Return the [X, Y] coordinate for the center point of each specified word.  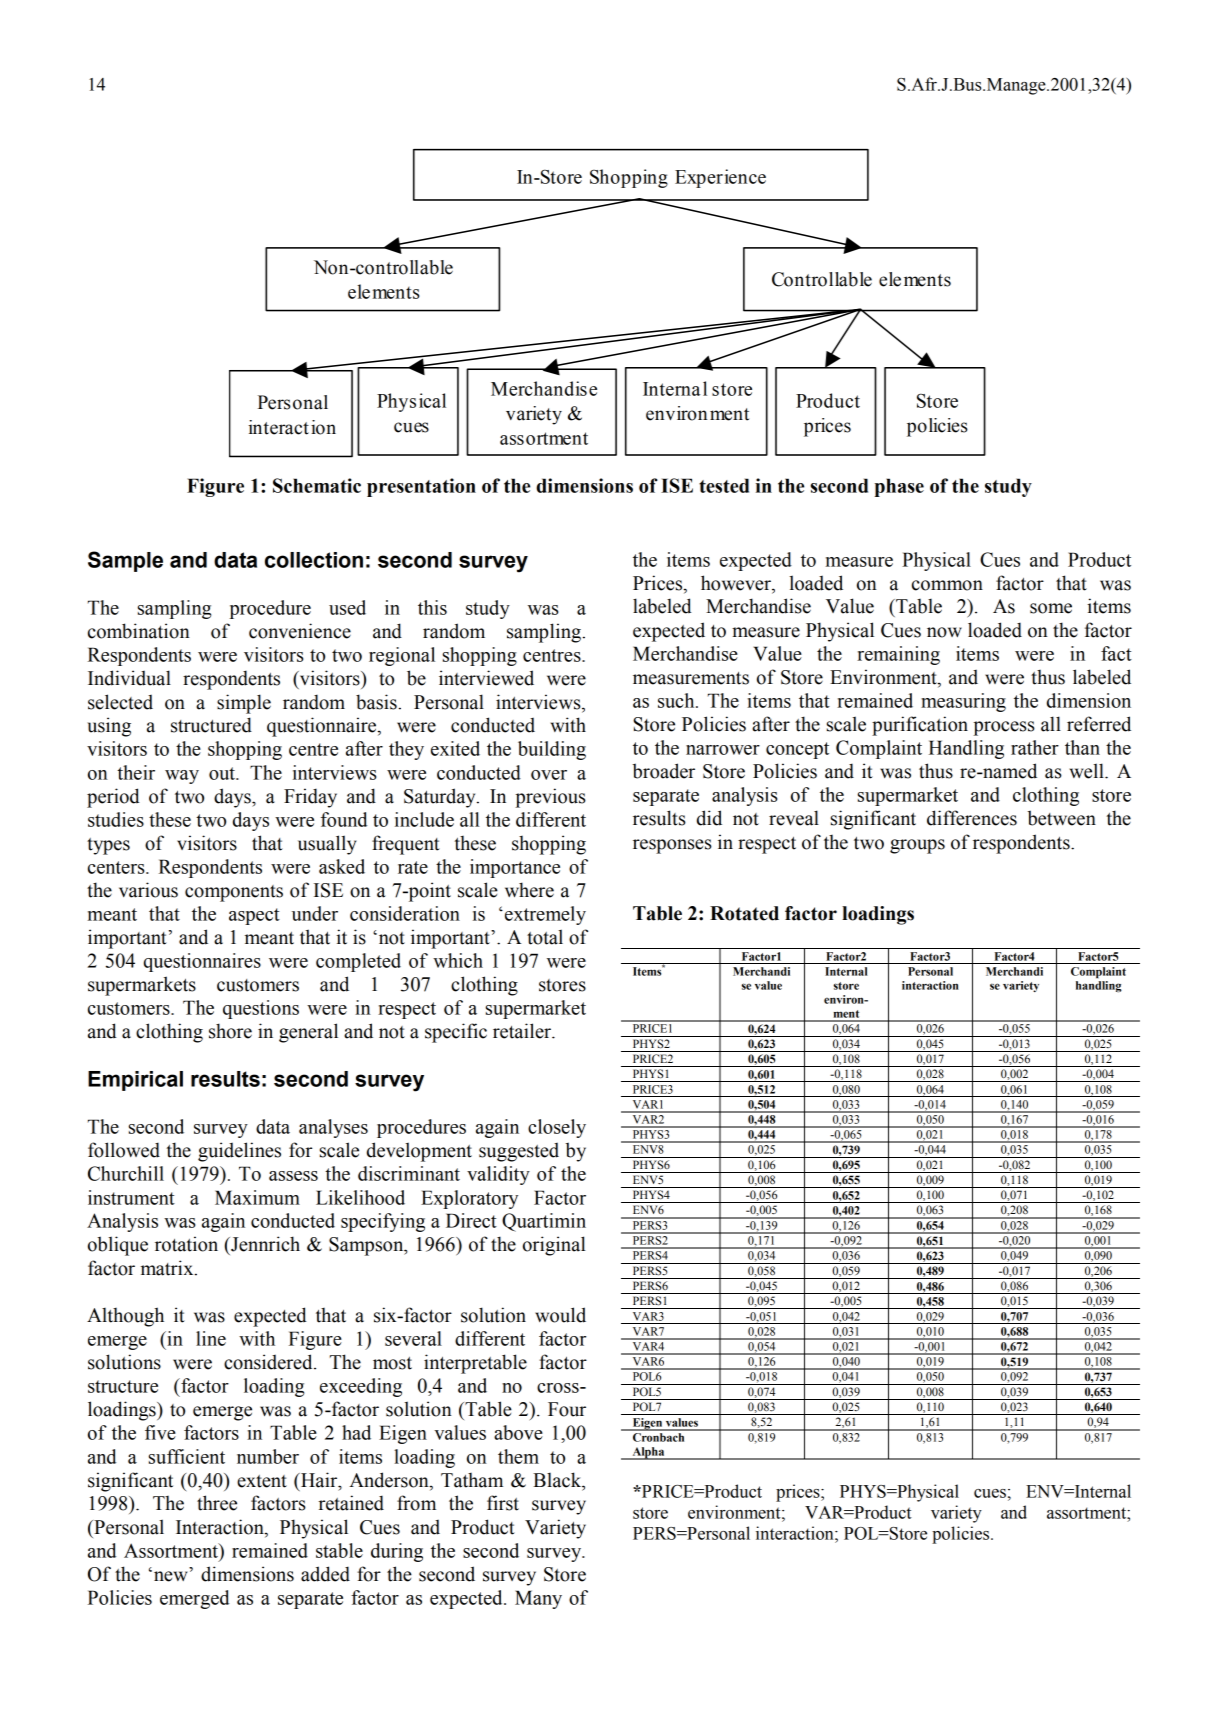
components [234, 893]
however [737, 584]
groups [917, 846]
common [947, 585]
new [170, 1576]
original [554, 1246]
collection [314, 560]
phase [899, 487]
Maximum [257, 1197]
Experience [720, 178]
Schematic [317, 485]
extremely [544, 915]
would [560, 1315]
